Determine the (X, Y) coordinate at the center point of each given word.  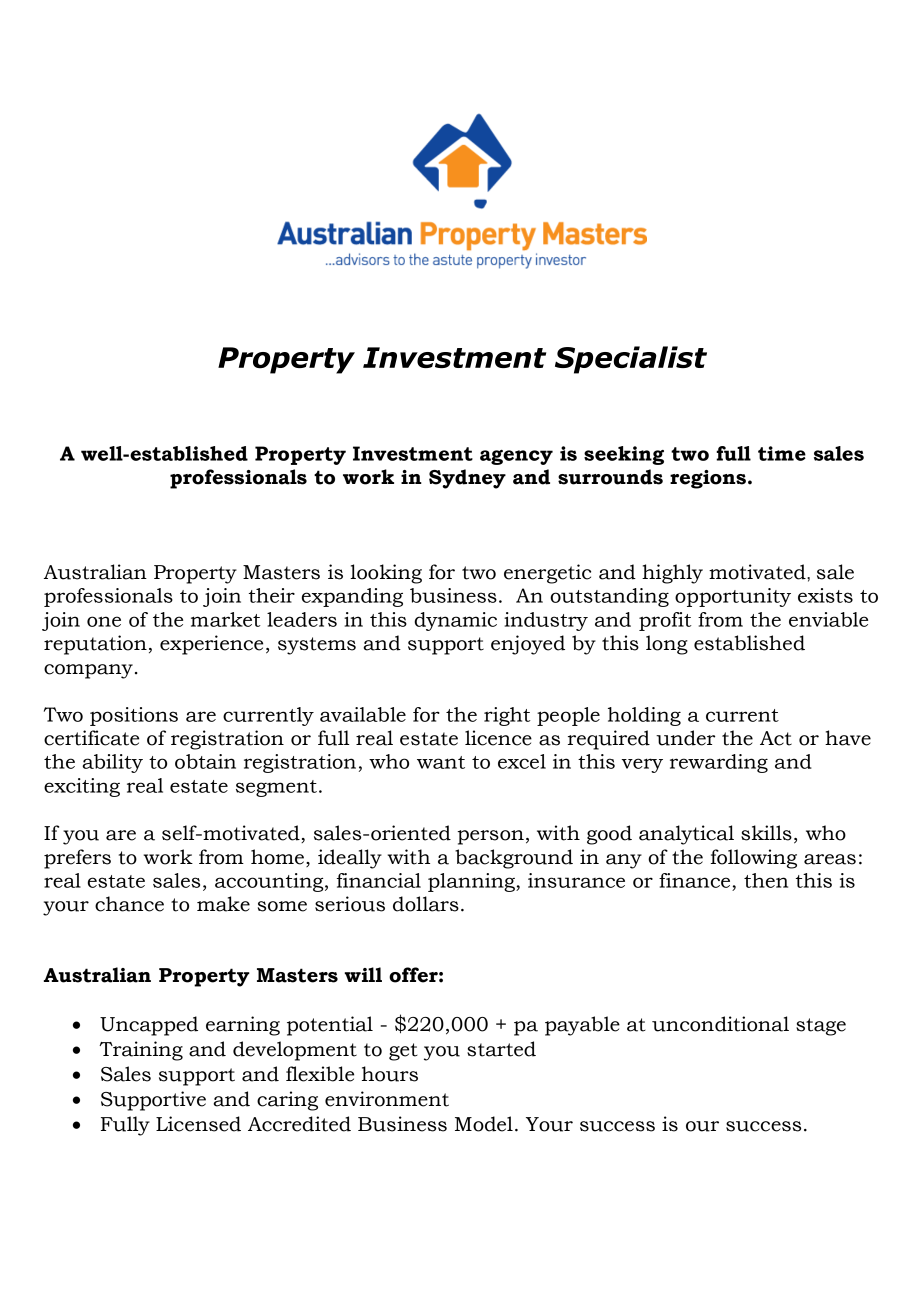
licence (498, 738)
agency (516, 457)
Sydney (467, 479)
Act (776, 738)
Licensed (198, 1124)
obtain (205, 761)
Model (484, 1124)
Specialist (631, 360)
